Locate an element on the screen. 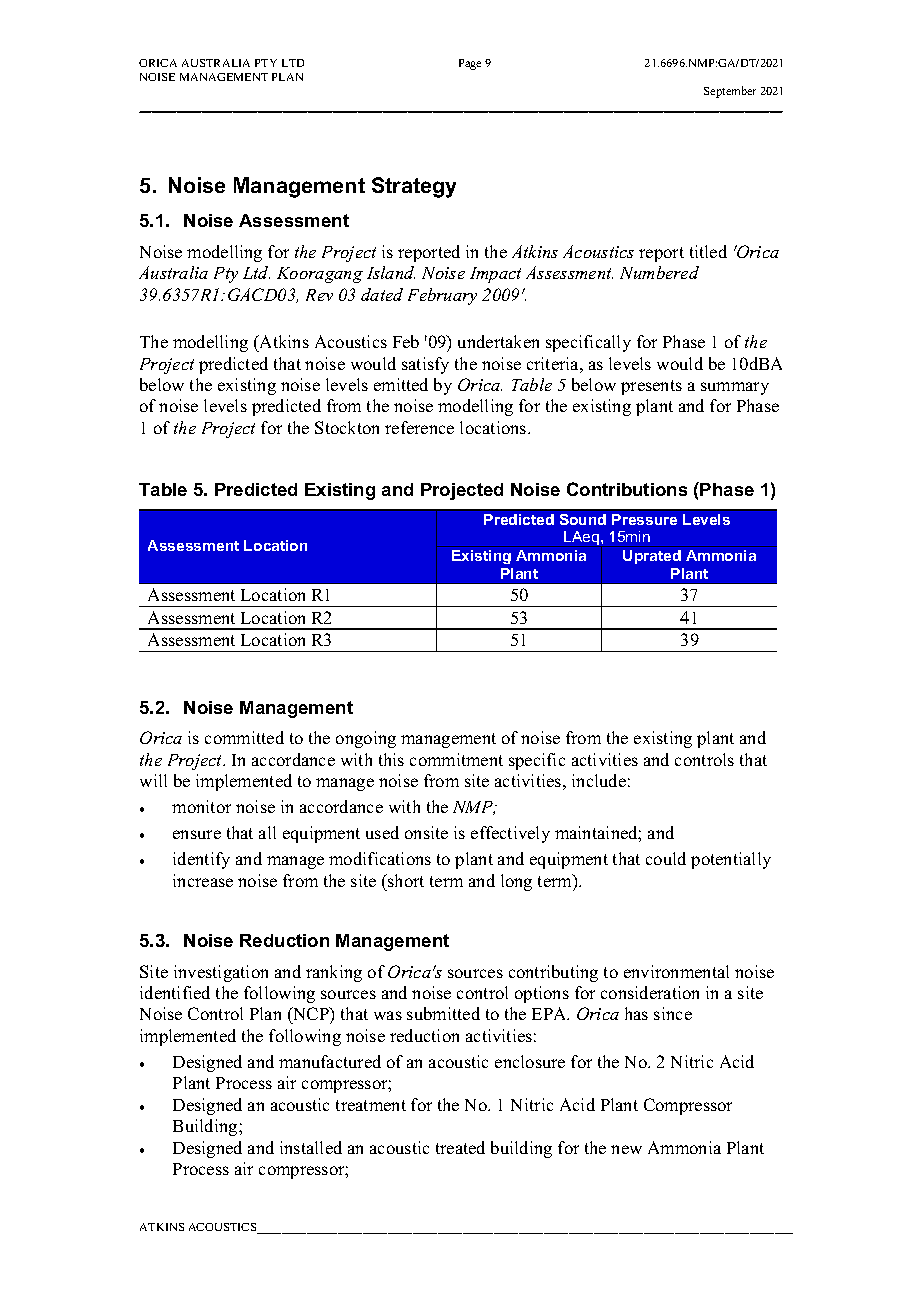 Image resolution: width=924 pixels, height=1308 pixels. Strategy is located at coordinates (414, 187).
